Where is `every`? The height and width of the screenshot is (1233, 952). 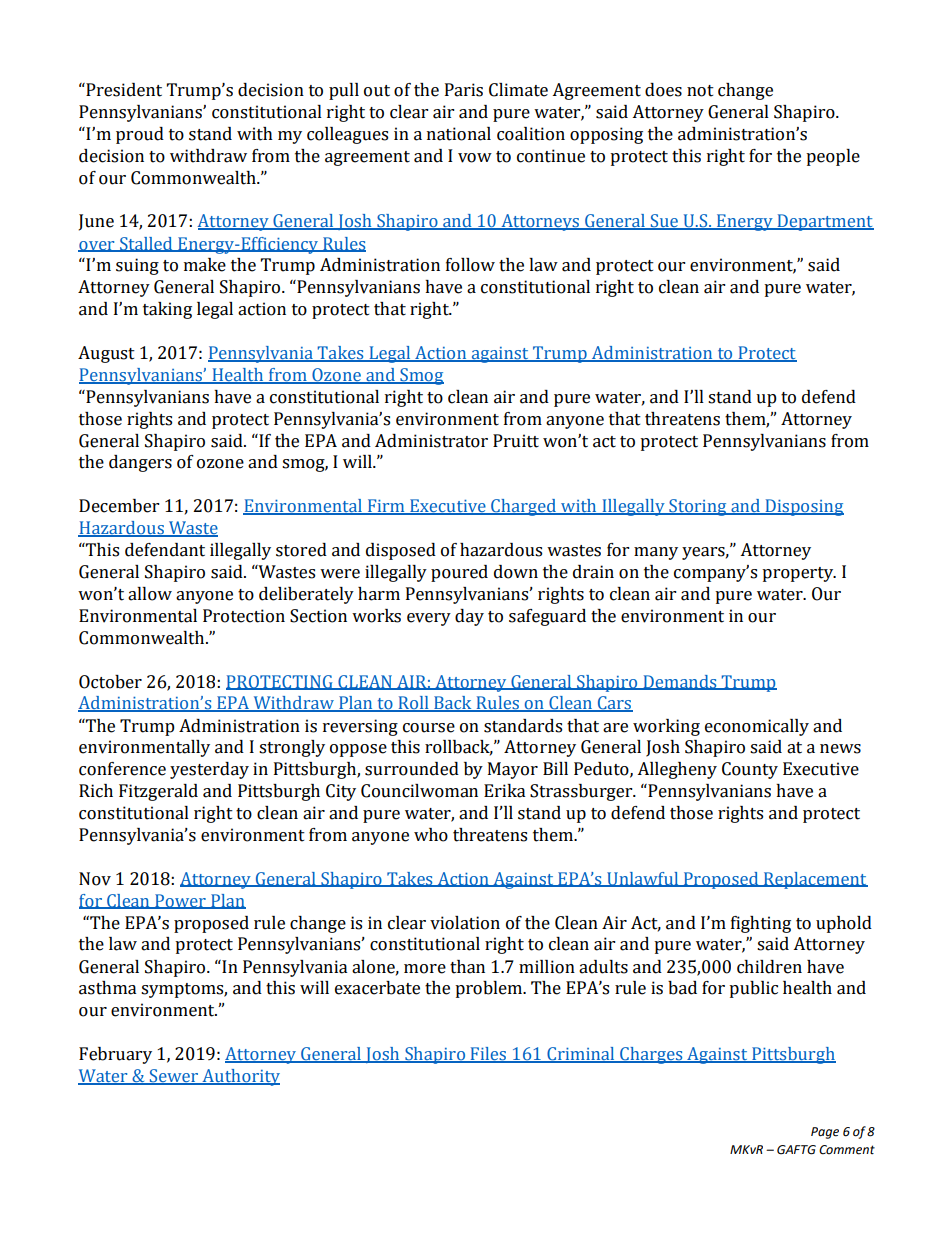 every is located at coordinates (429, 619).
